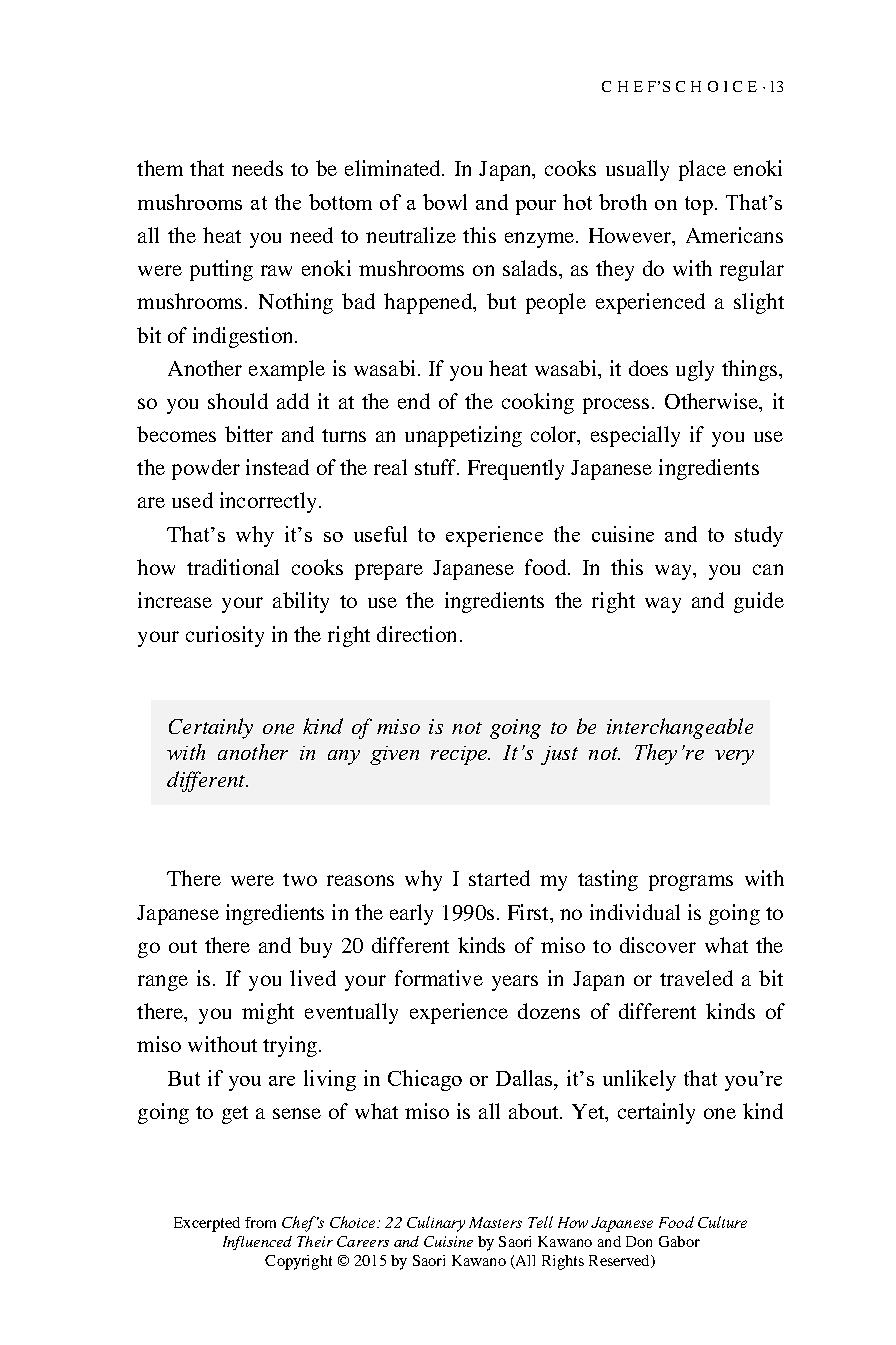 The image size is (896, 1345). I want to click on Excerpted, so click(207, 1224).
